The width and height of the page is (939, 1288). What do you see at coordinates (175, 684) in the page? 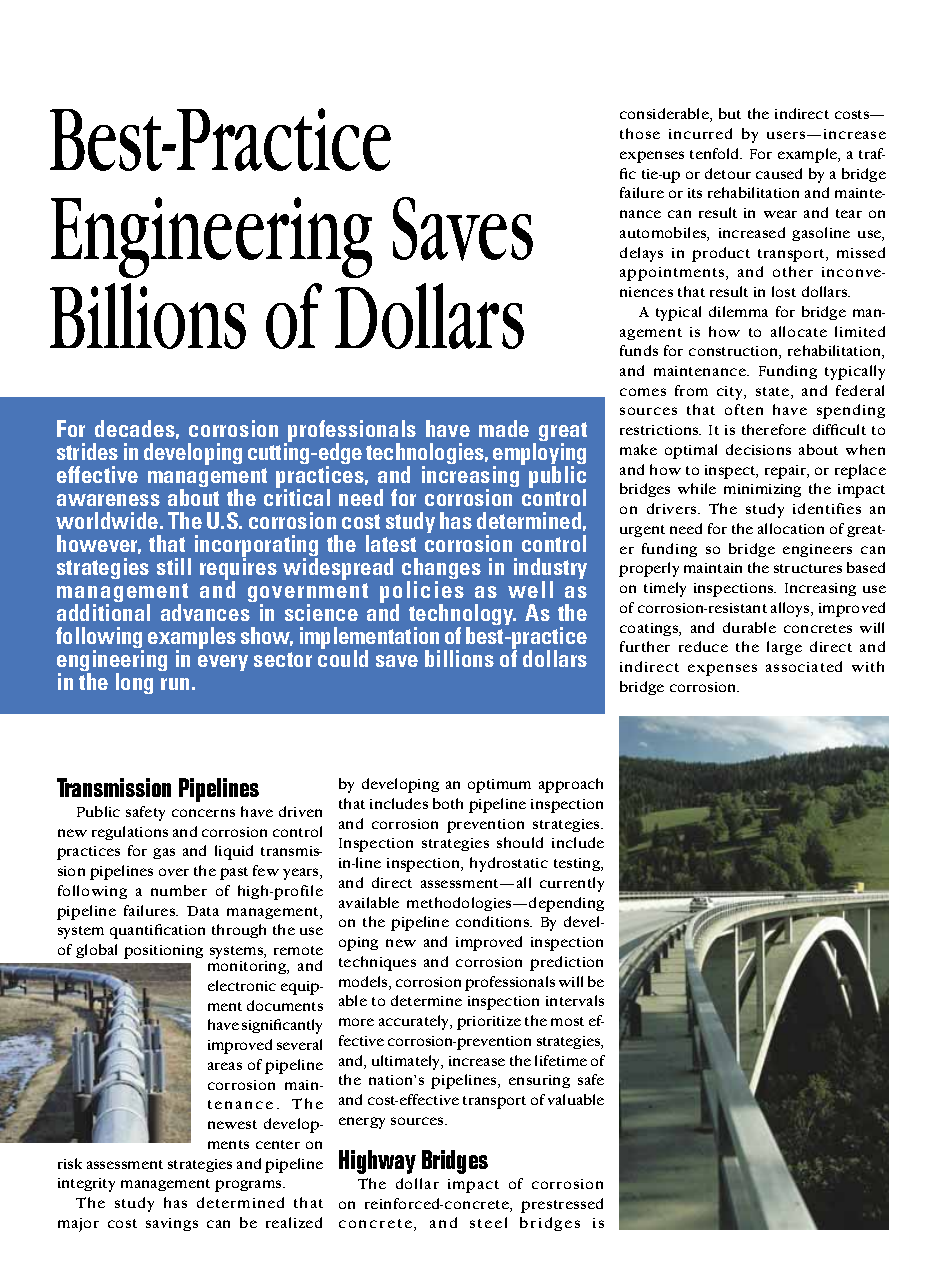
I see `run` at bounding box center [175, 684].
